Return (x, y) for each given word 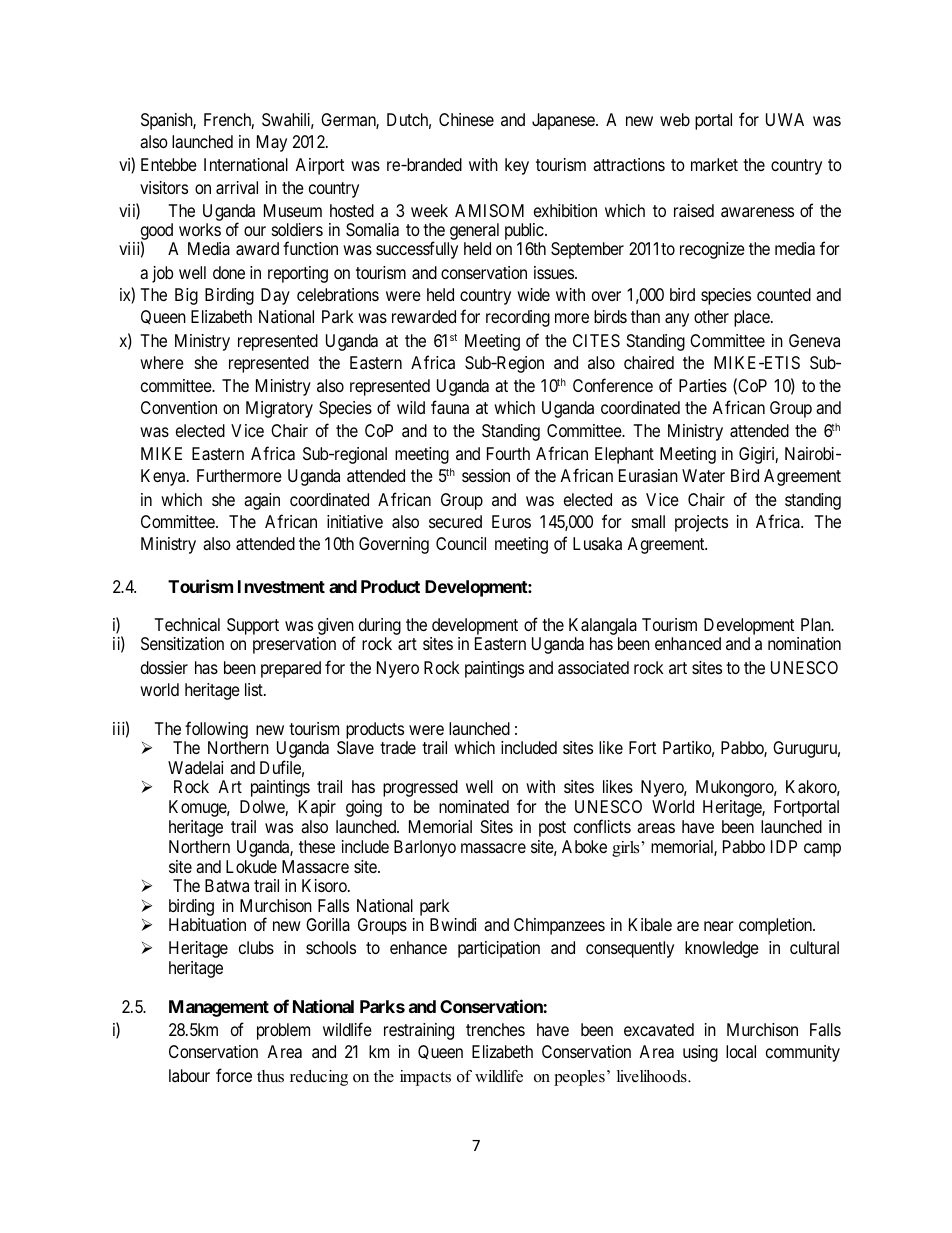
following (216, 730)
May (272, 143)
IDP (784, 846)
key (517, 166)
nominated (474, 806)
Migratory (279, 409)
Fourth (508, 453)
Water (703, 475)
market (714, 164)
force (234, 1075)
